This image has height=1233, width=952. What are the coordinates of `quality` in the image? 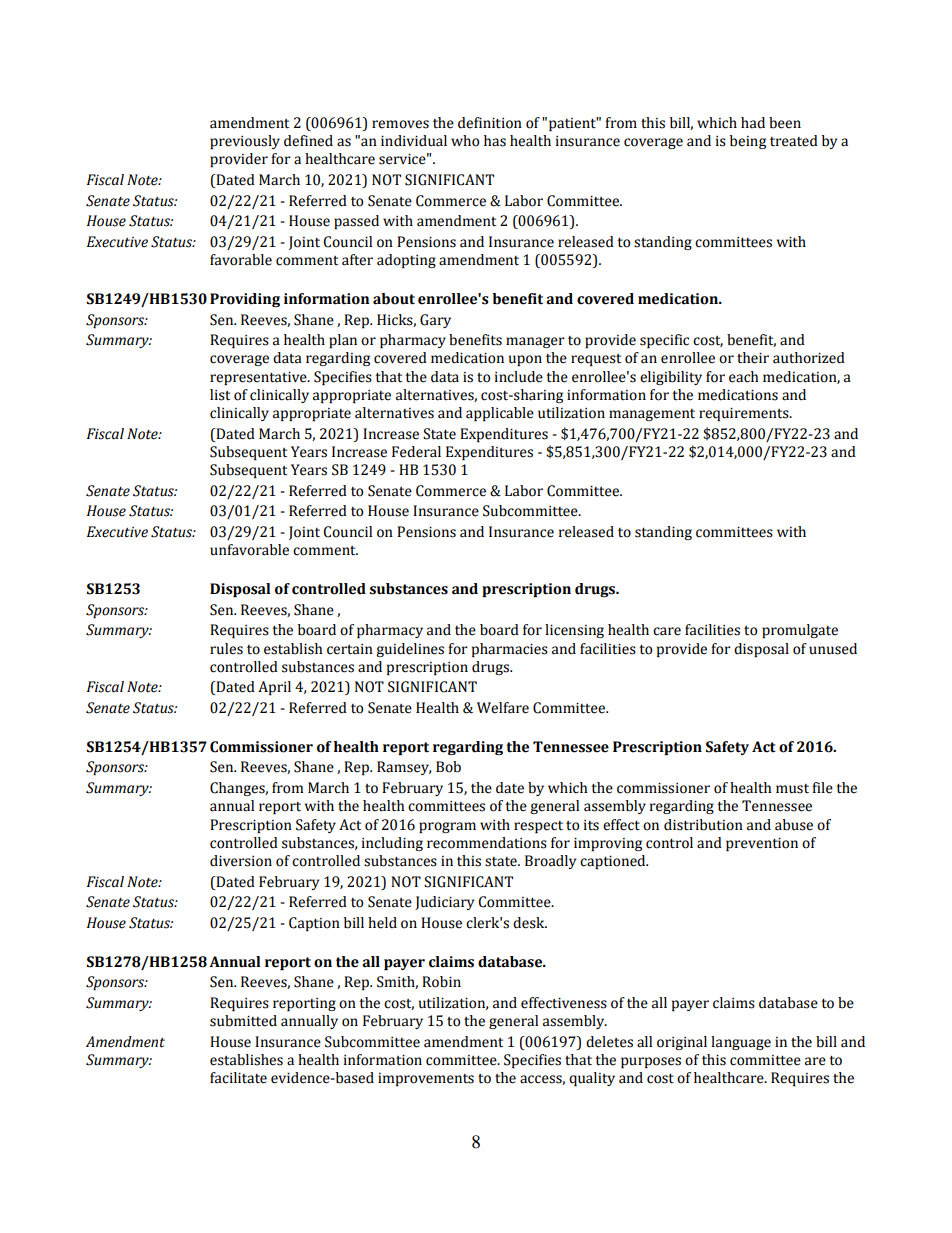 It's located at (592, 1079).
